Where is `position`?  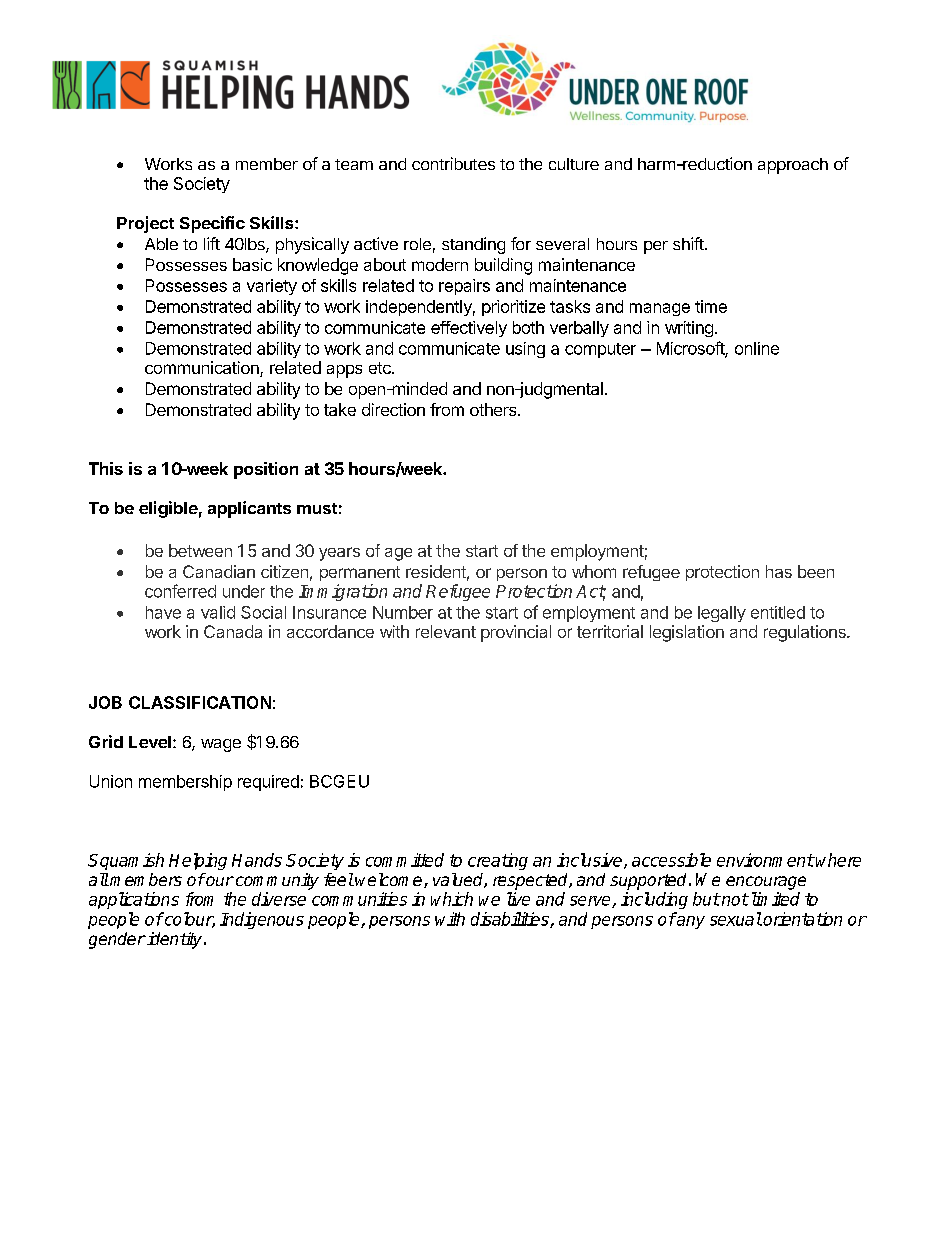 position is located at coordinates (266, 470).
